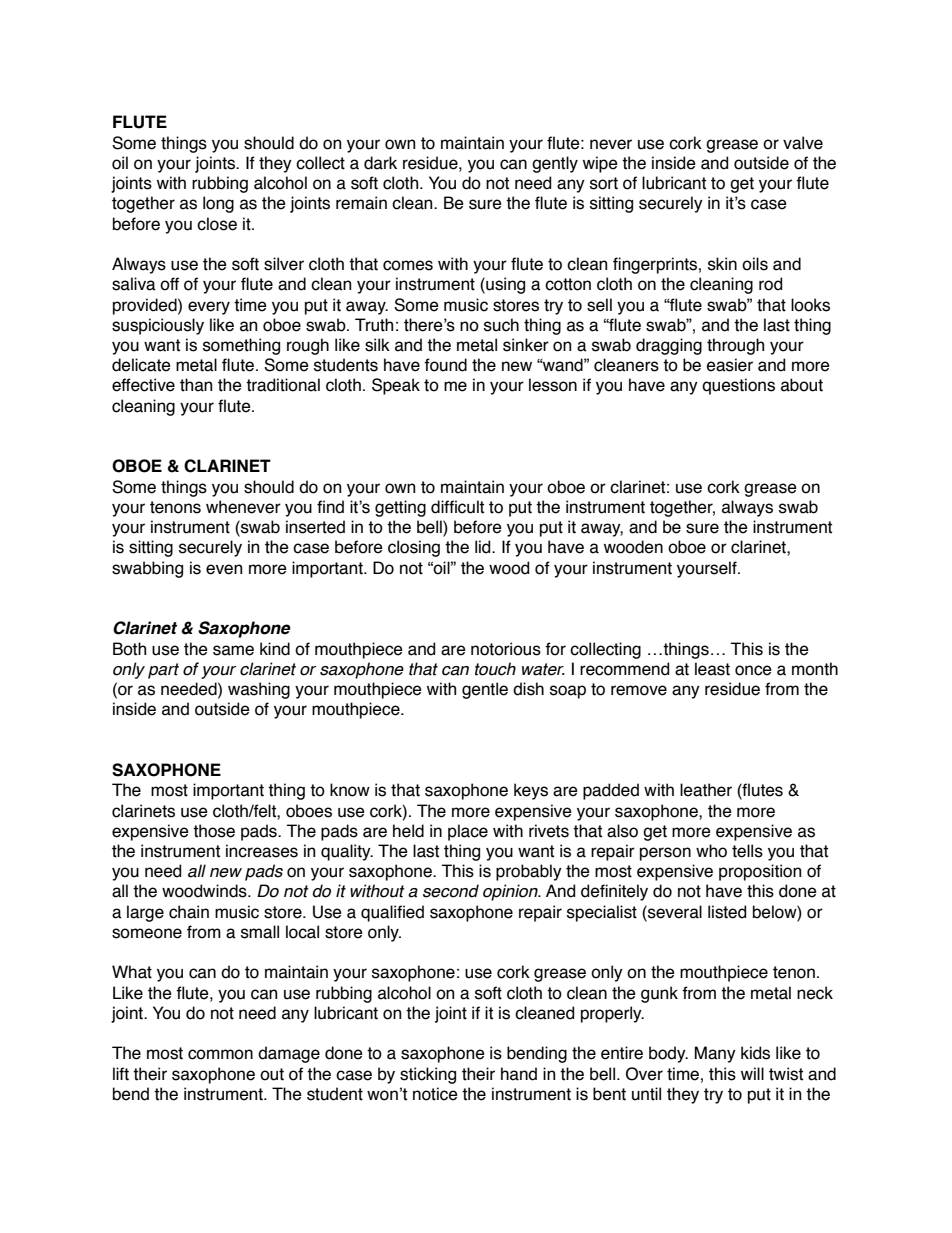  Describe the element at coordinates (220, 1054) in the screenshot. I see `common` at that location.
